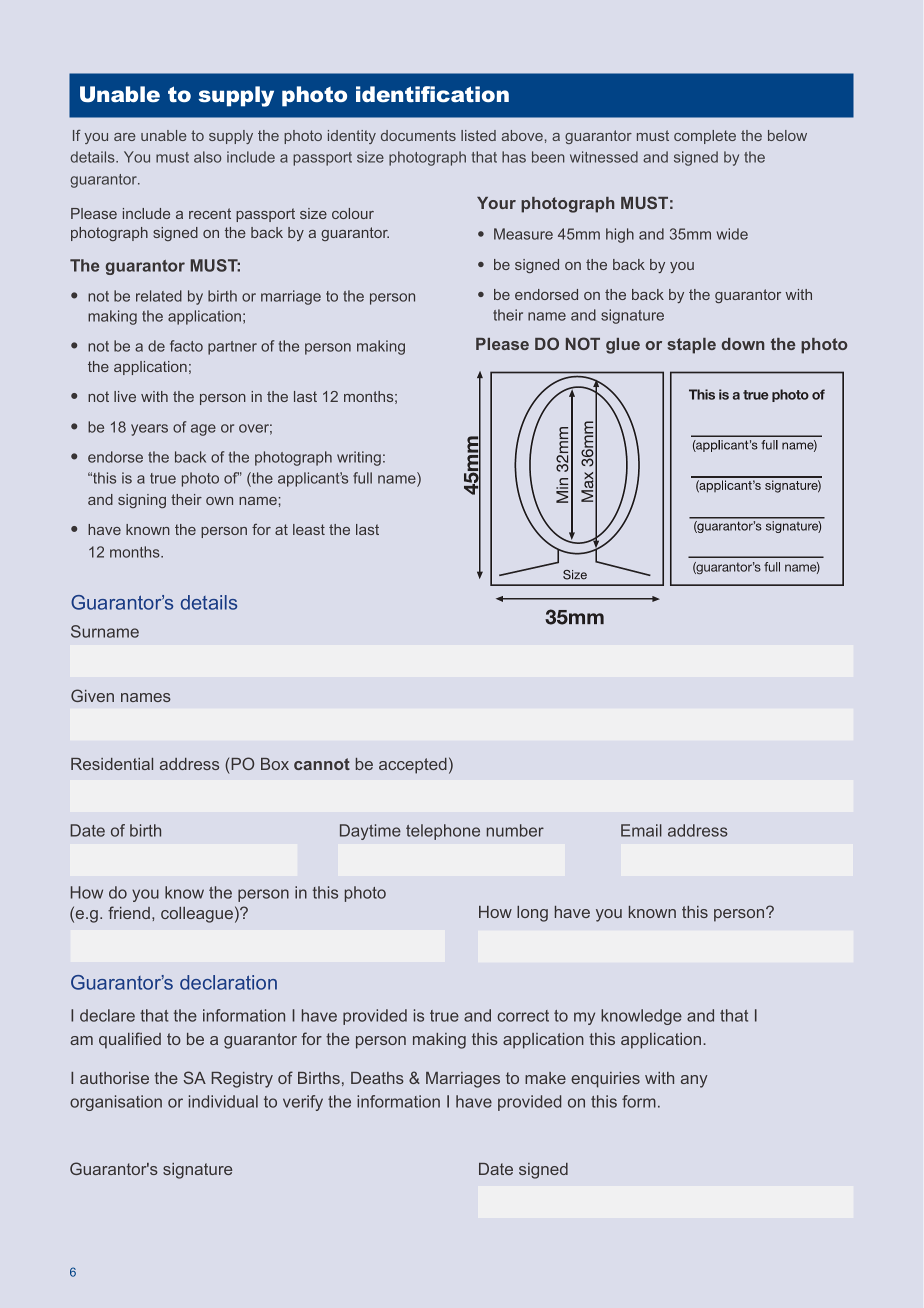 The height and width of the screenshot is (1308, 924). What do you see at coordinates (443, 832) in the screenshot?
I see `telephone` at bounding box center [443, 832].
